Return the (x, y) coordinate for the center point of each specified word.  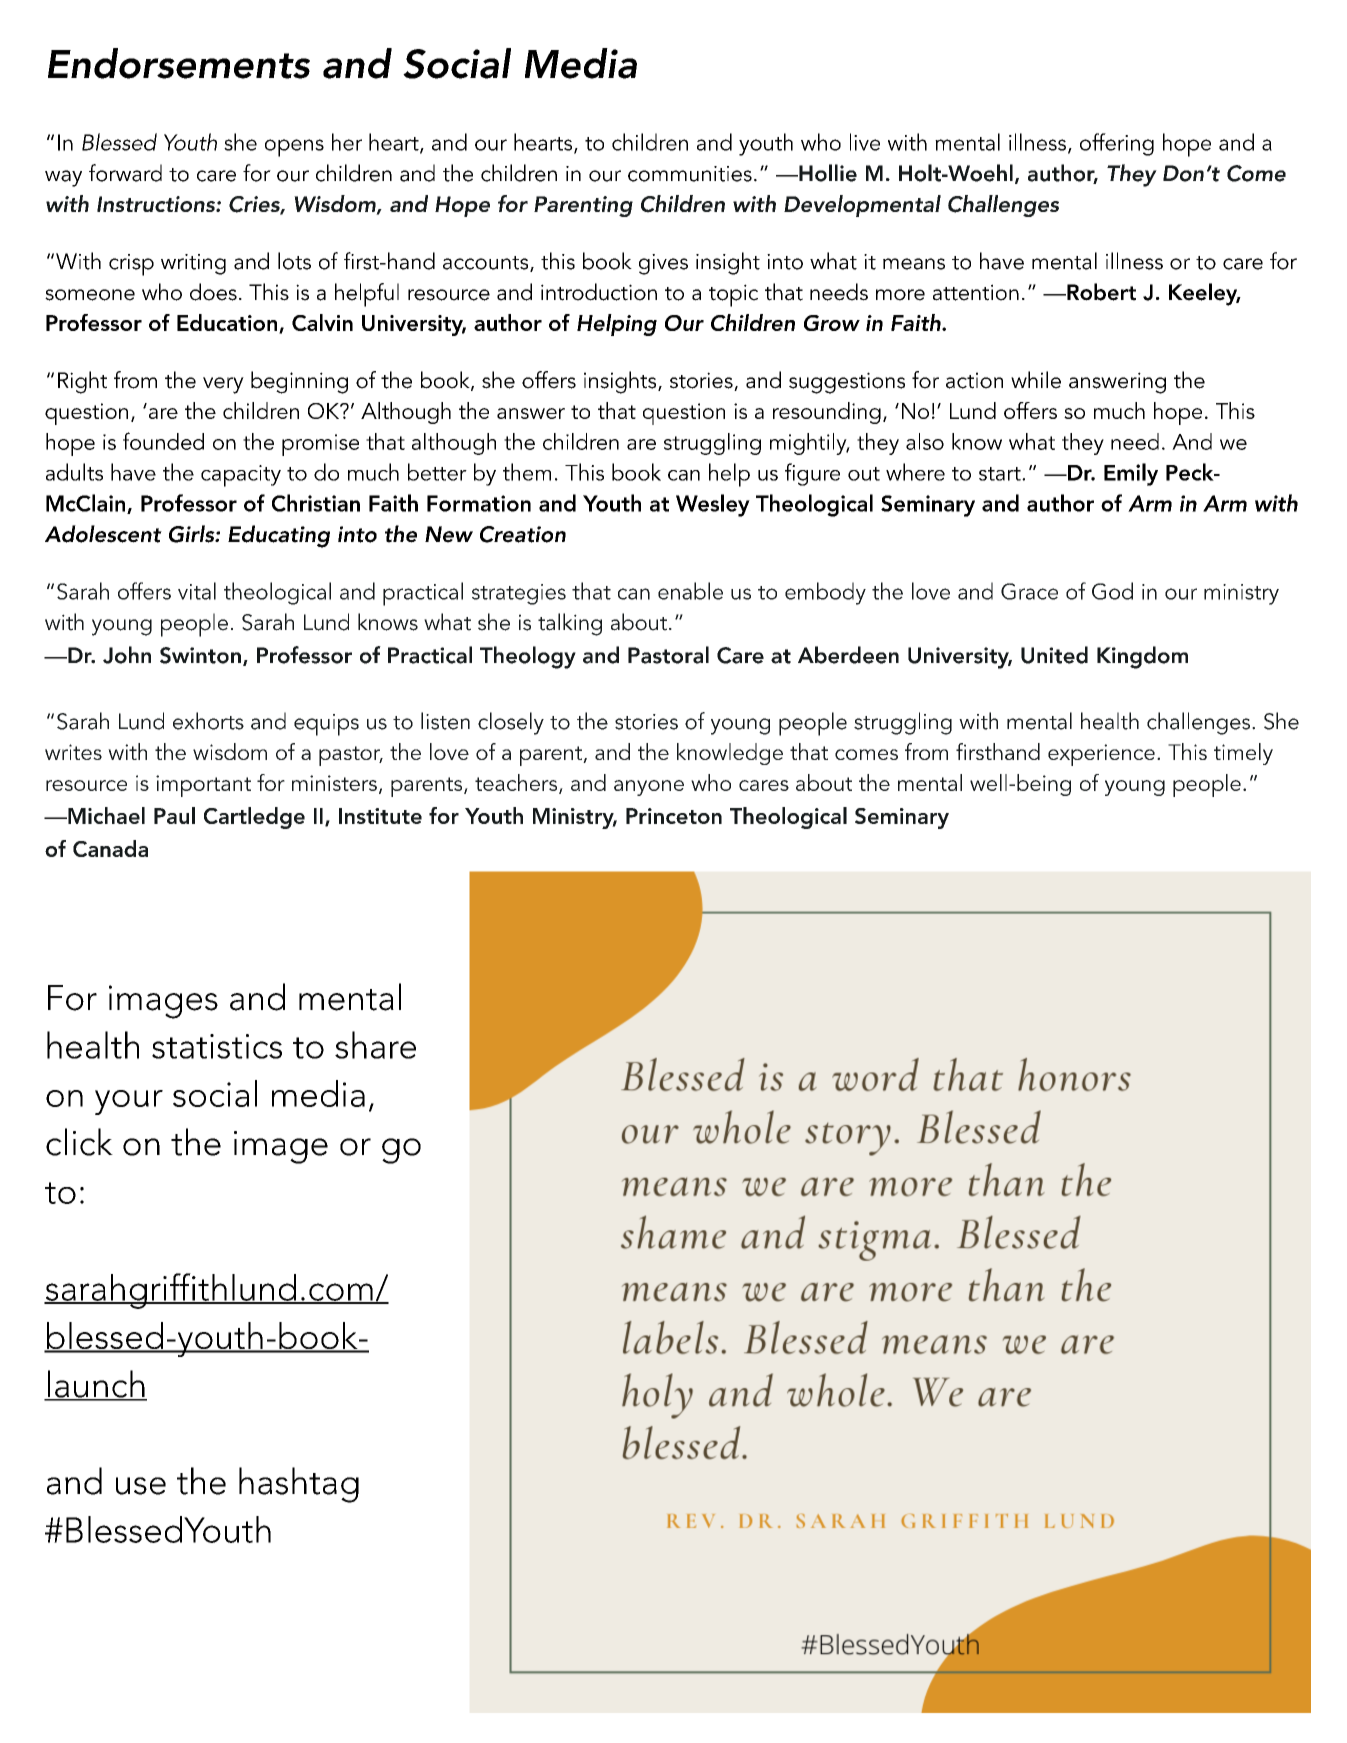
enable (690, 591)
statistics (217, 1046)
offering (1117, 144)
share (375, 1045)
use (141, 1486)
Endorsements (179, 63)
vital (197, 591)
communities (690, 174)
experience (1101, 755)
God (1112, 591)
